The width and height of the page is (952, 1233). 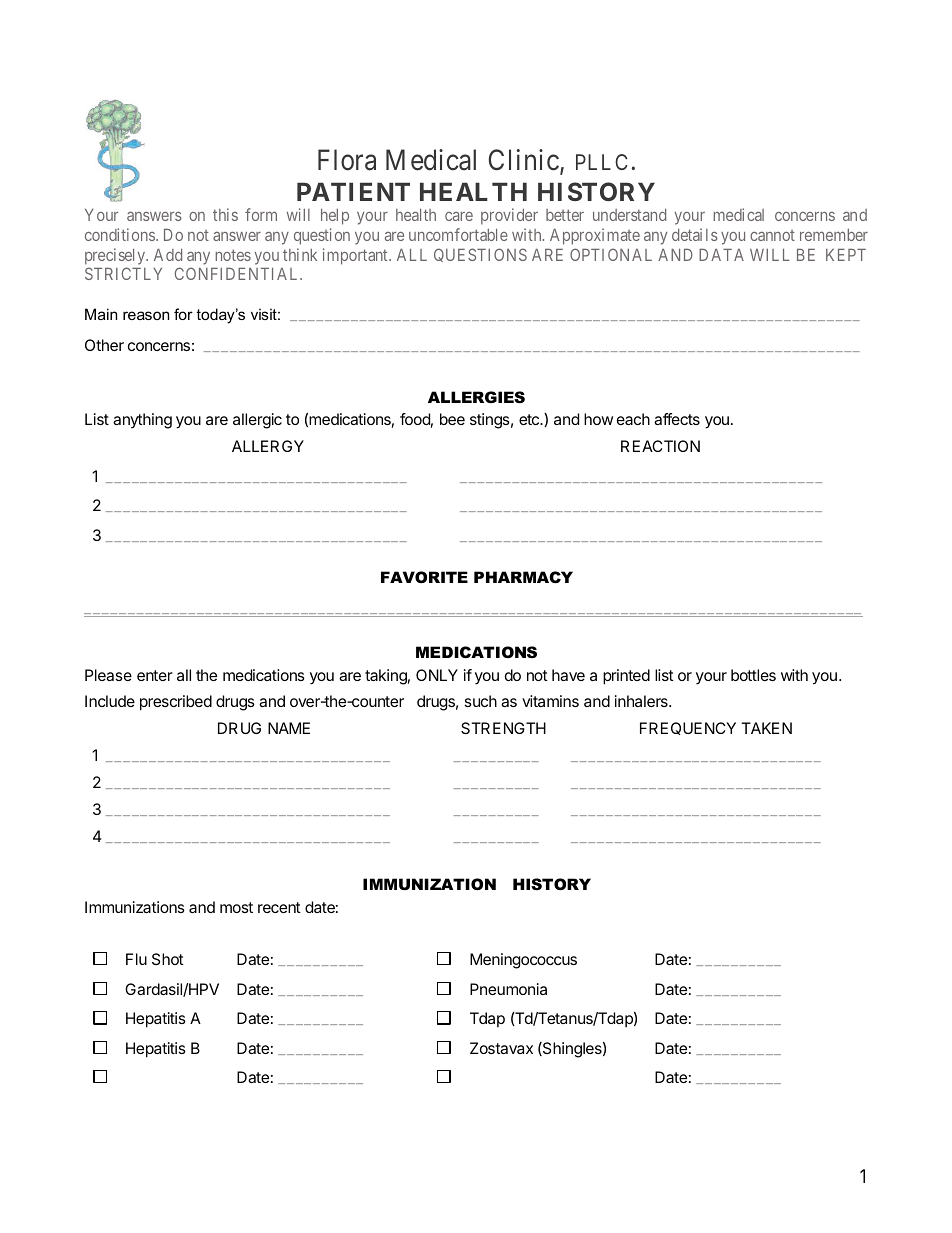 I want to click on cannot, so click(x=772, y=235).
